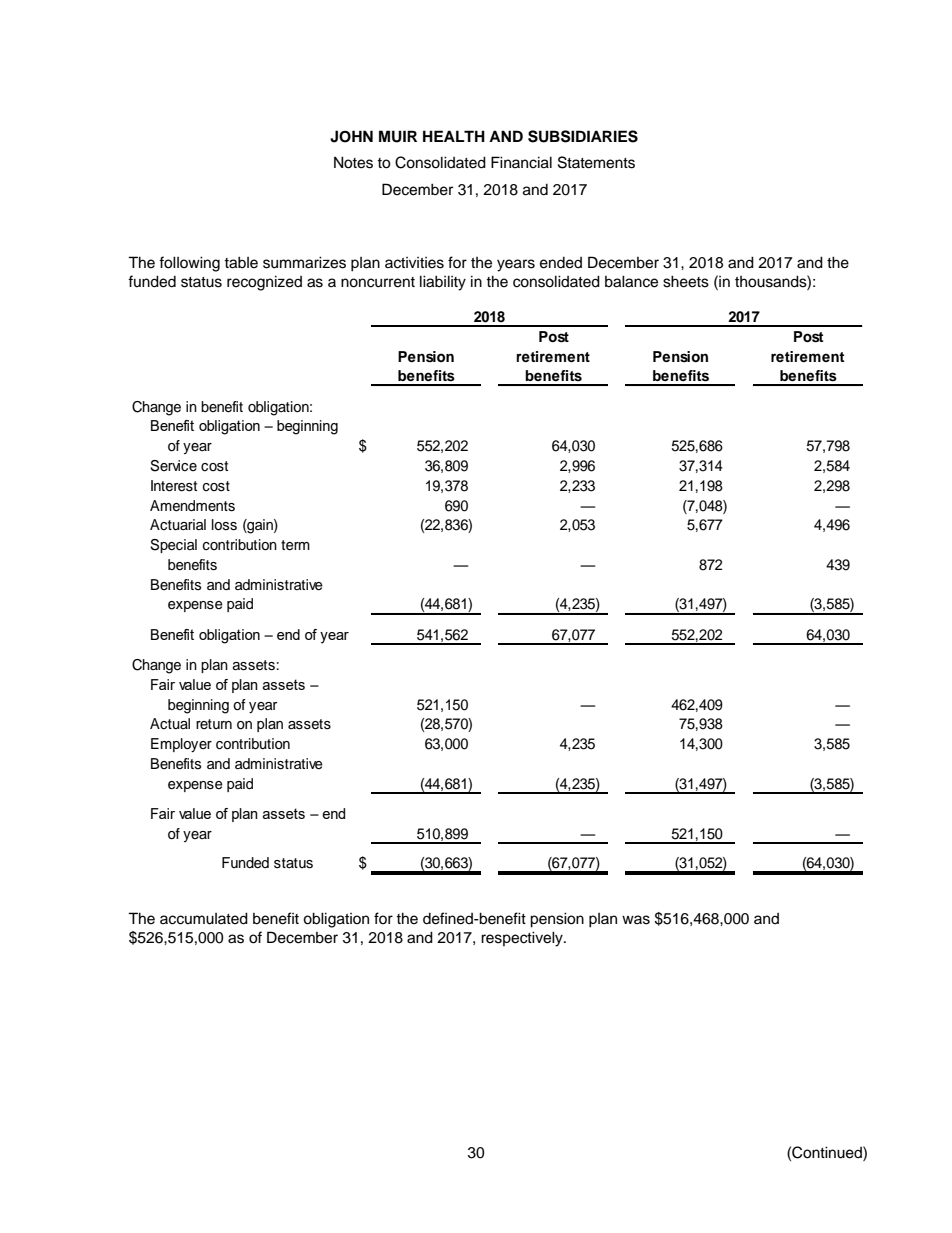 This screenshot has width=952, height=1233. I want to click on respectively, so click(523, 939).
